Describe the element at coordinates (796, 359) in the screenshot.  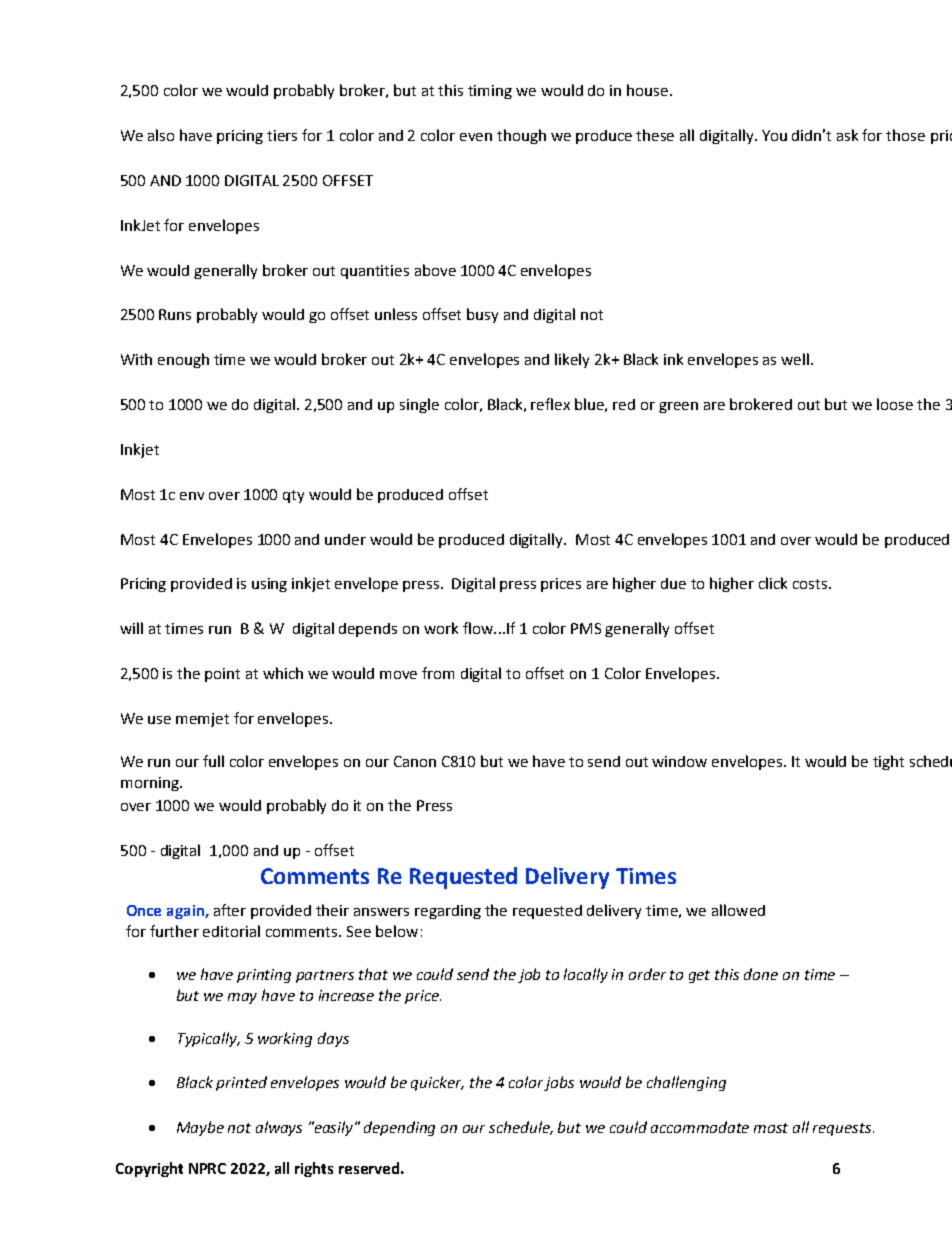
I see `well` at that location.
